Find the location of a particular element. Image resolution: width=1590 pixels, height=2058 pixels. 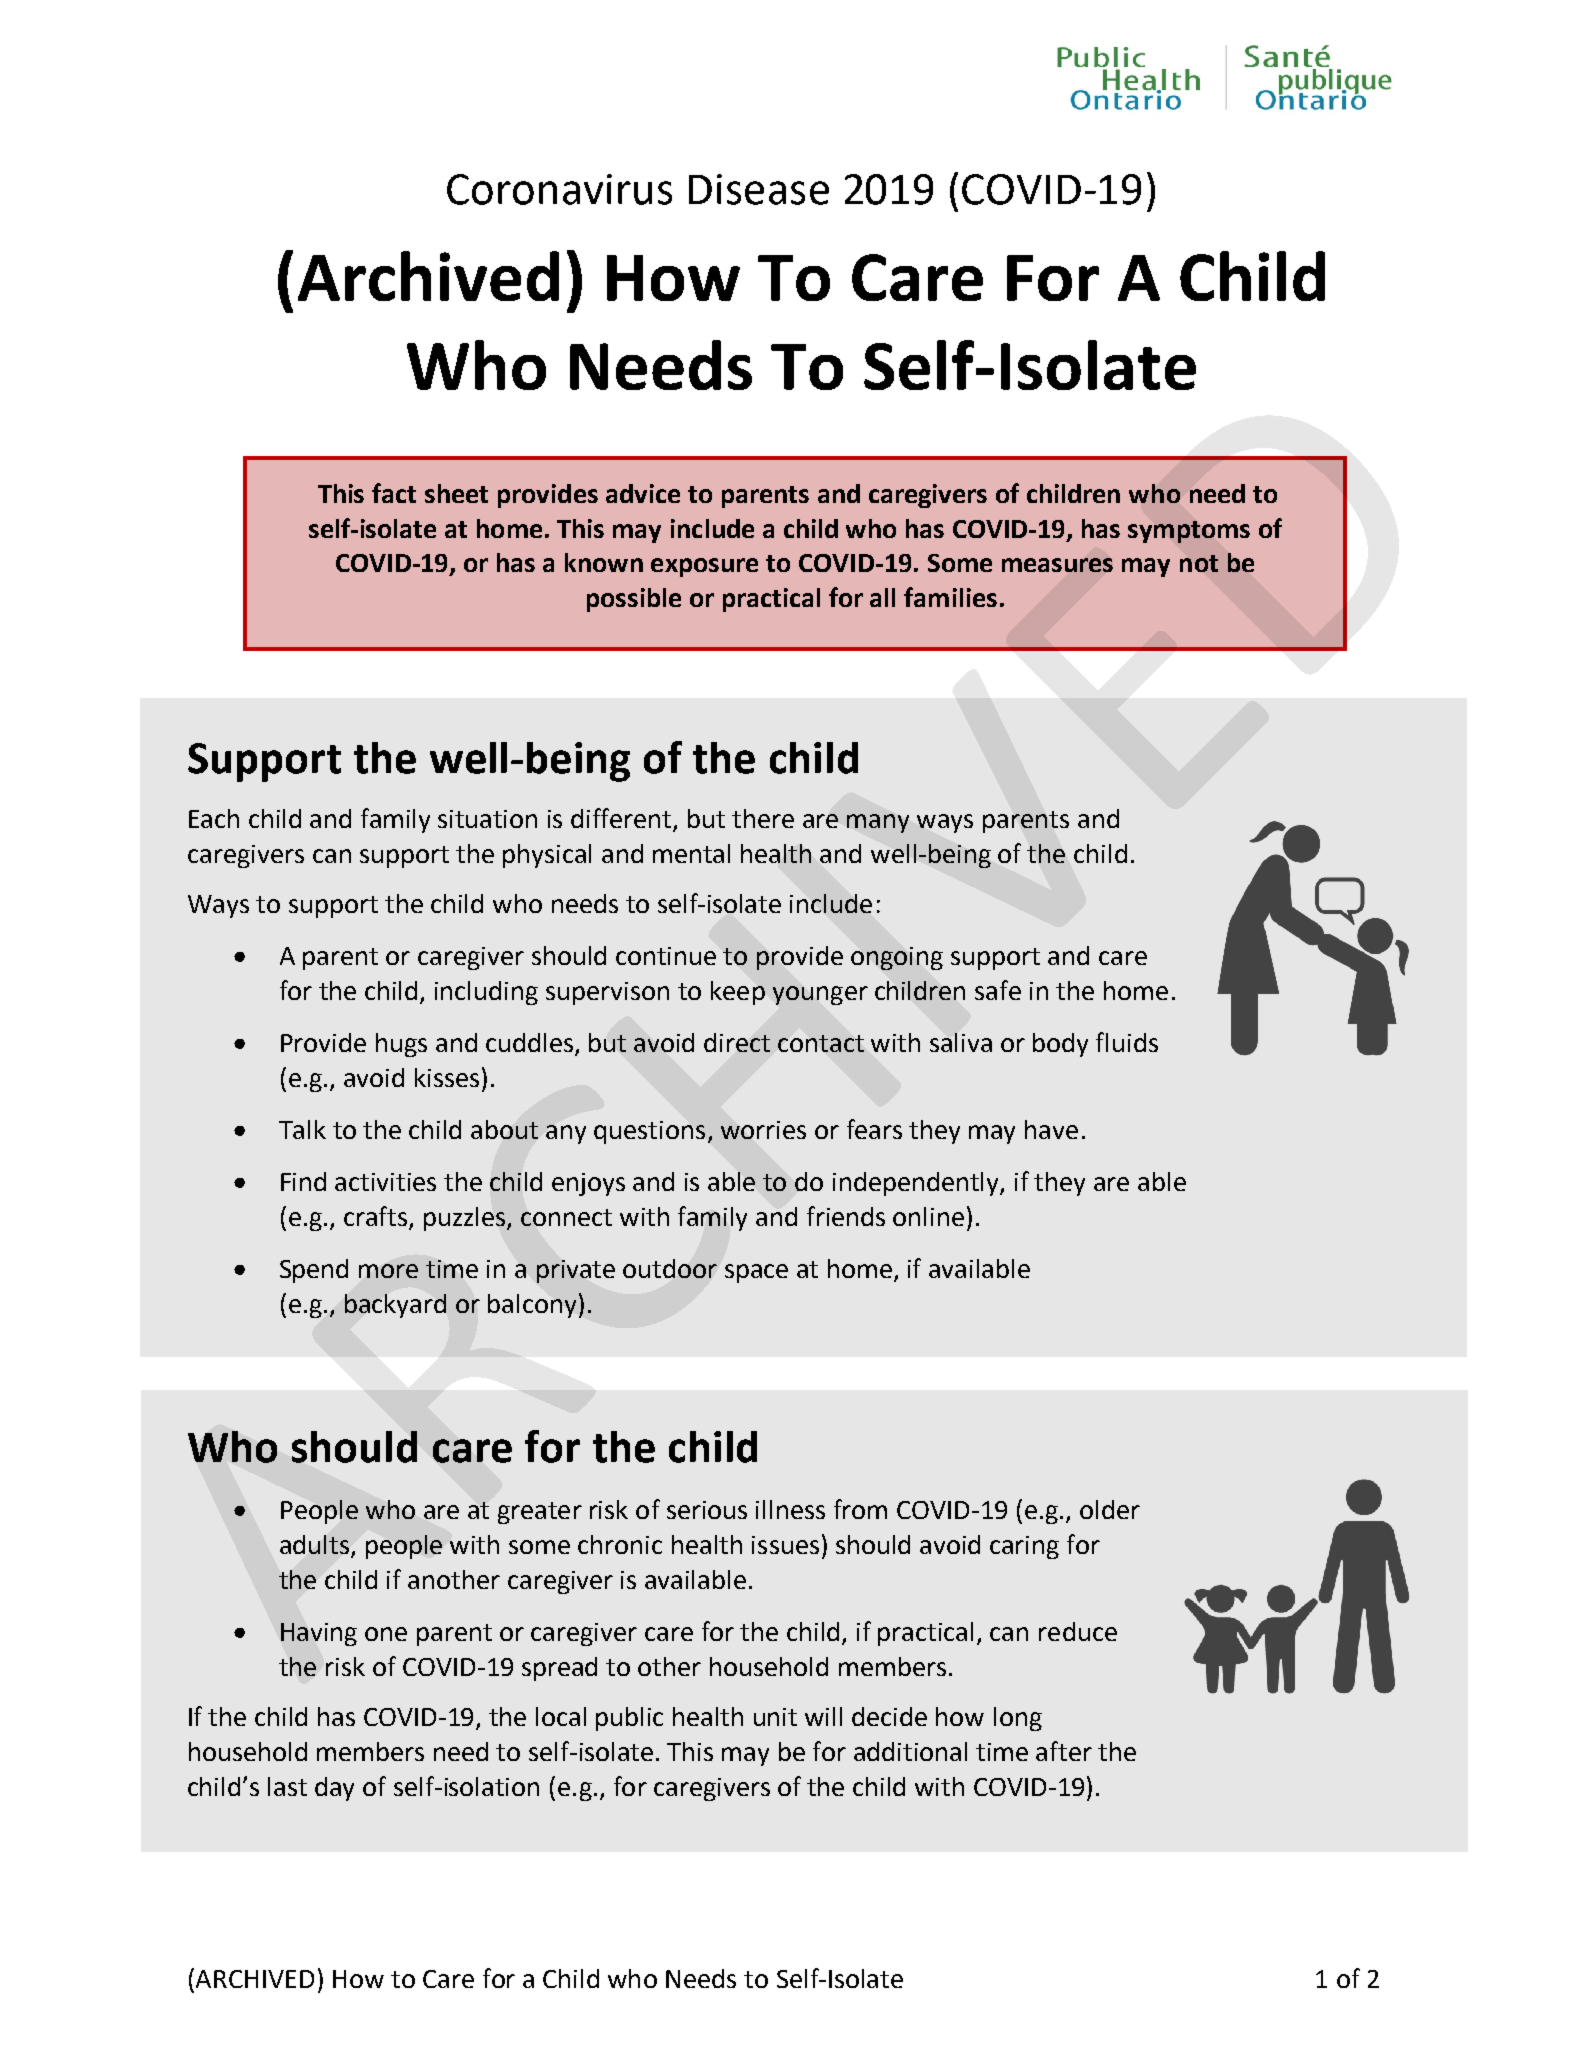

after is located at coordinates (1064, 1751).
